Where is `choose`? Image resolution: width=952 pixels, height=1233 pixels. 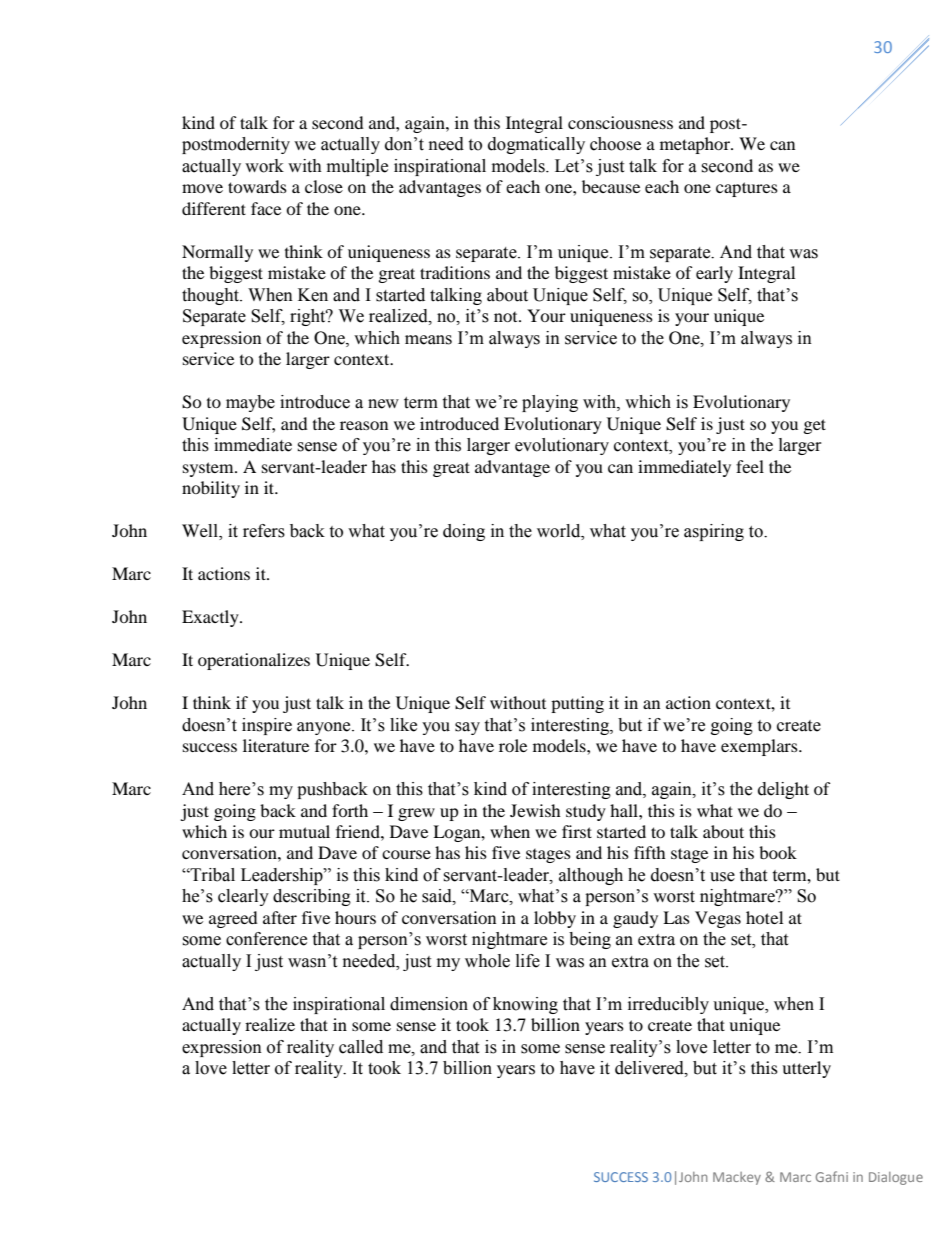
choose is located at coordinates (615, 144).
